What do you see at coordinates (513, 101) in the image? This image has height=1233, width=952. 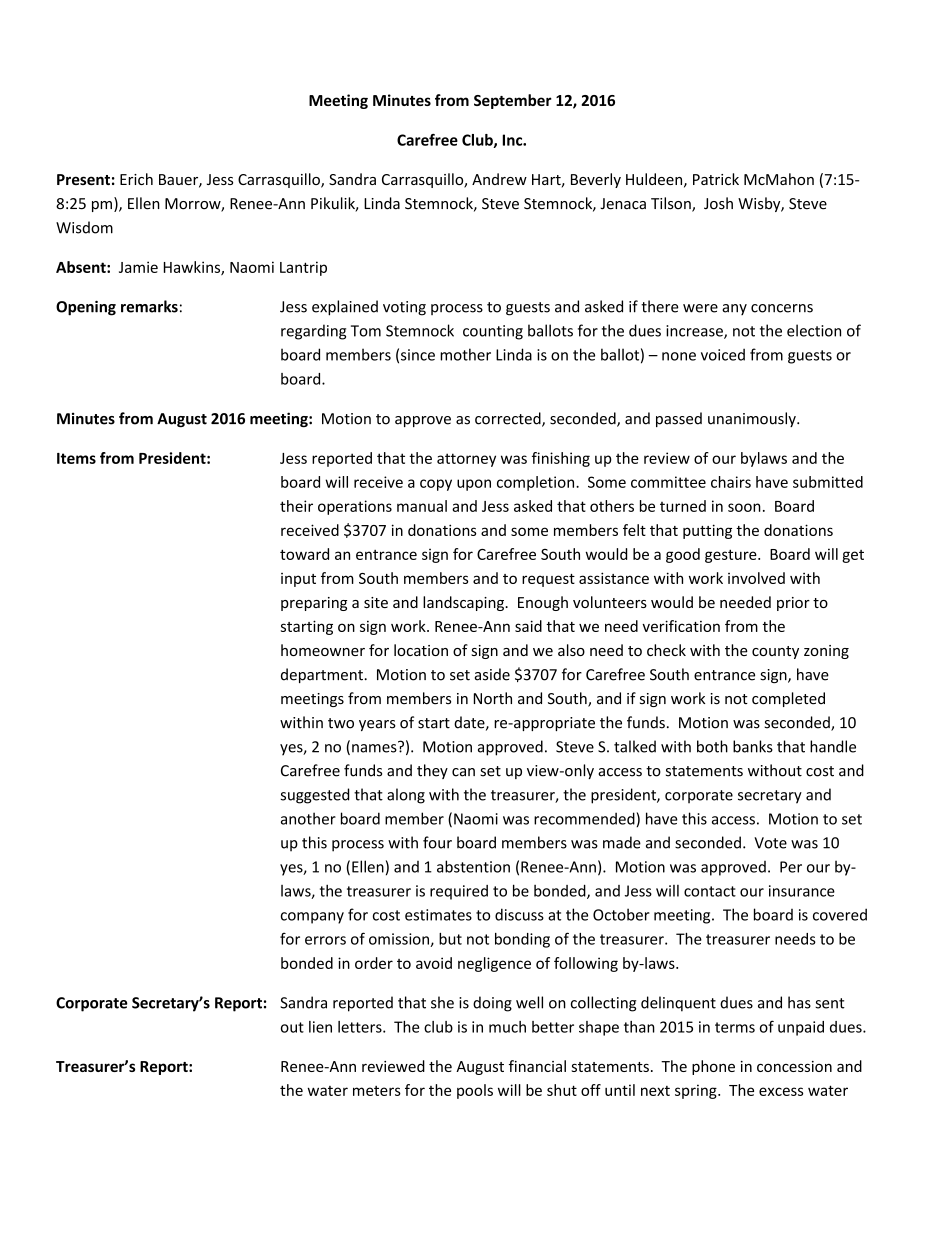 I see `September` at bounding box center [513, 101].
